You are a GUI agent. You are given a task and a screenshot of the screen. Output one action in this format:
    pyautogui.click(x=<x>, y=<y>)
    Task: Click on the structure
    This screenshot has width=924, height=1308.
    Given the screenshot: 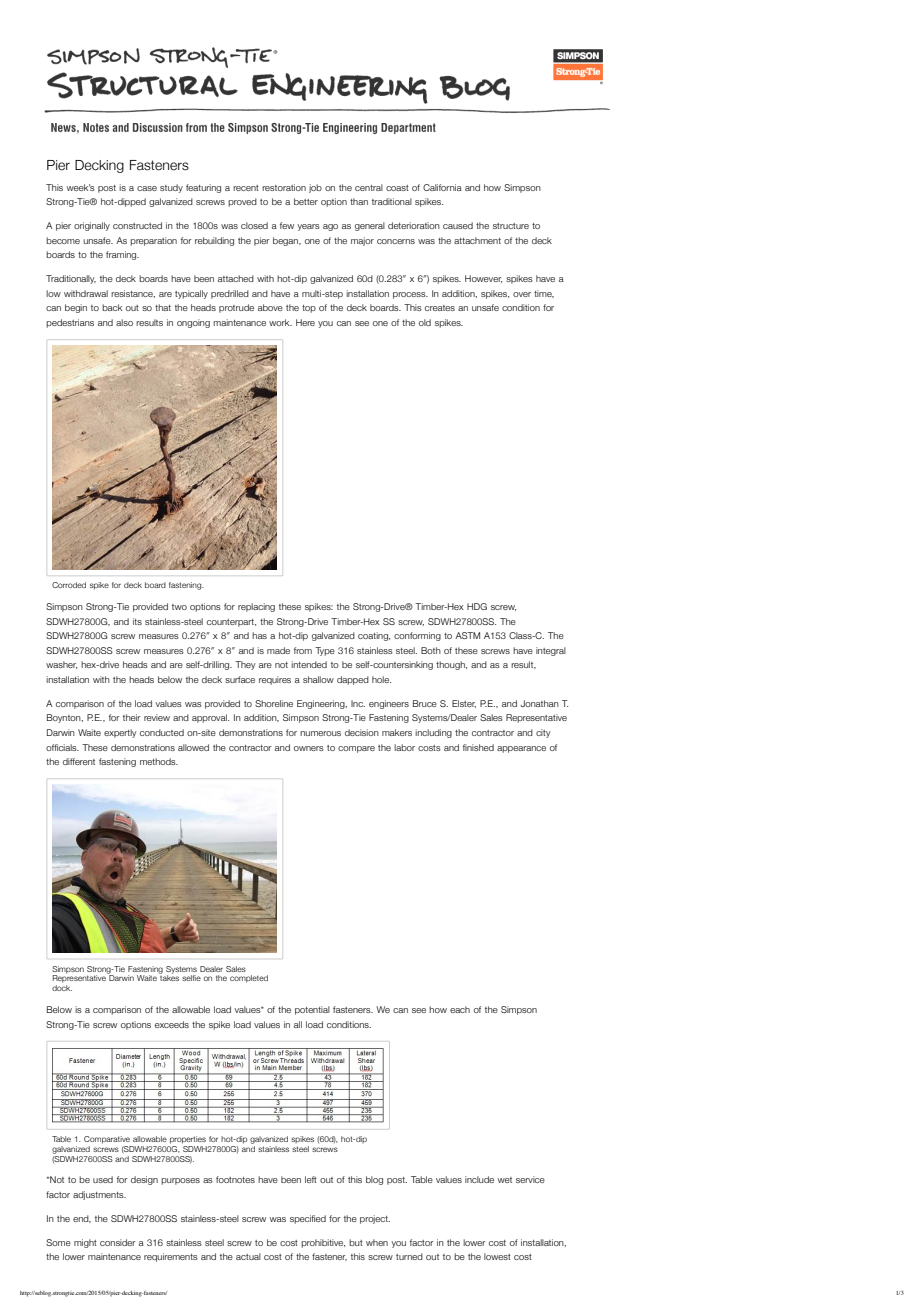 What is the action you would take?
    pyautogui.click(x=511, y=226)
